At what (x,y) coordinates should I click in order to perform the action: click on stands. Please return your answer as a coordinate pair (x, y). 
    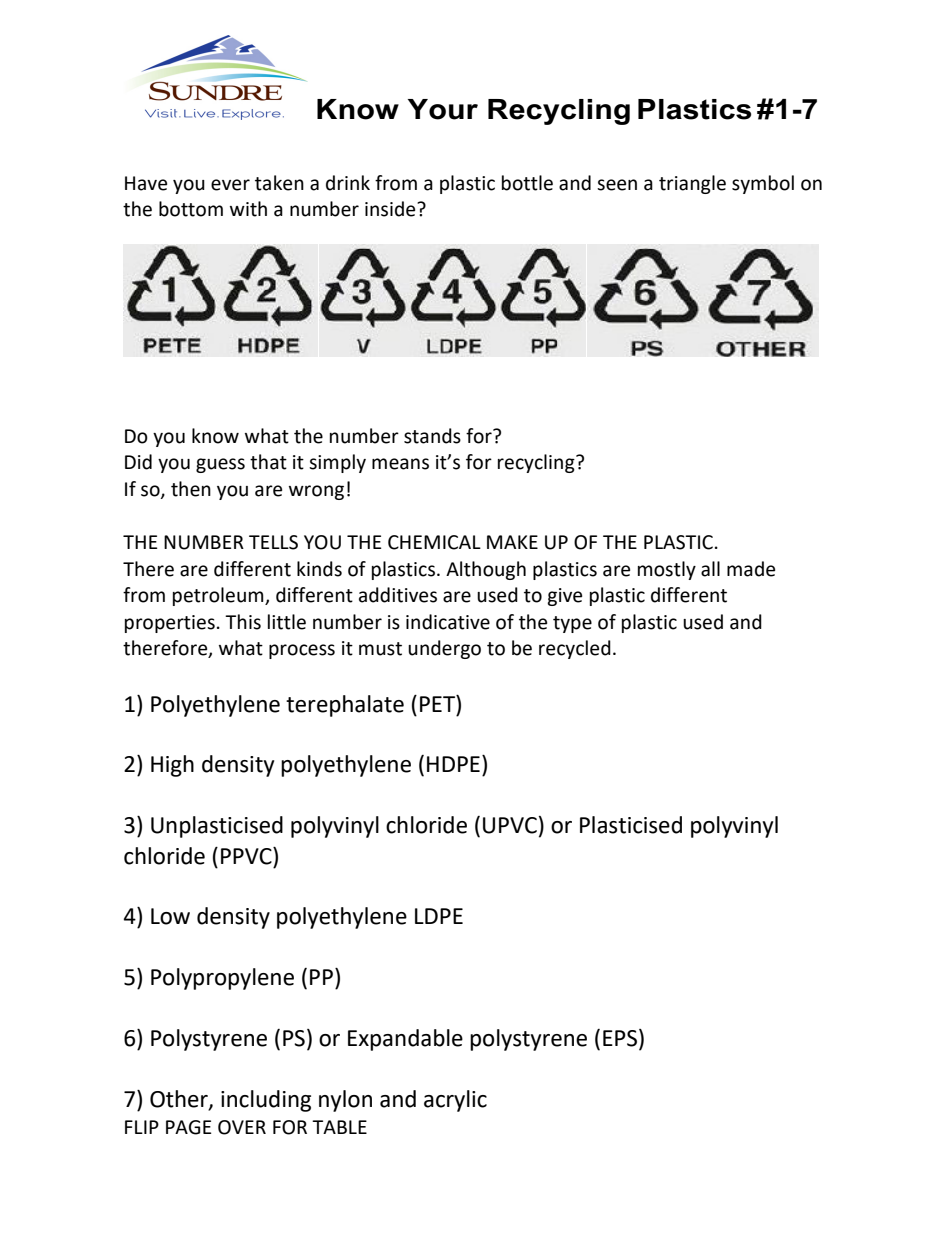
    Looking at the image, I should click on (432, 436).
